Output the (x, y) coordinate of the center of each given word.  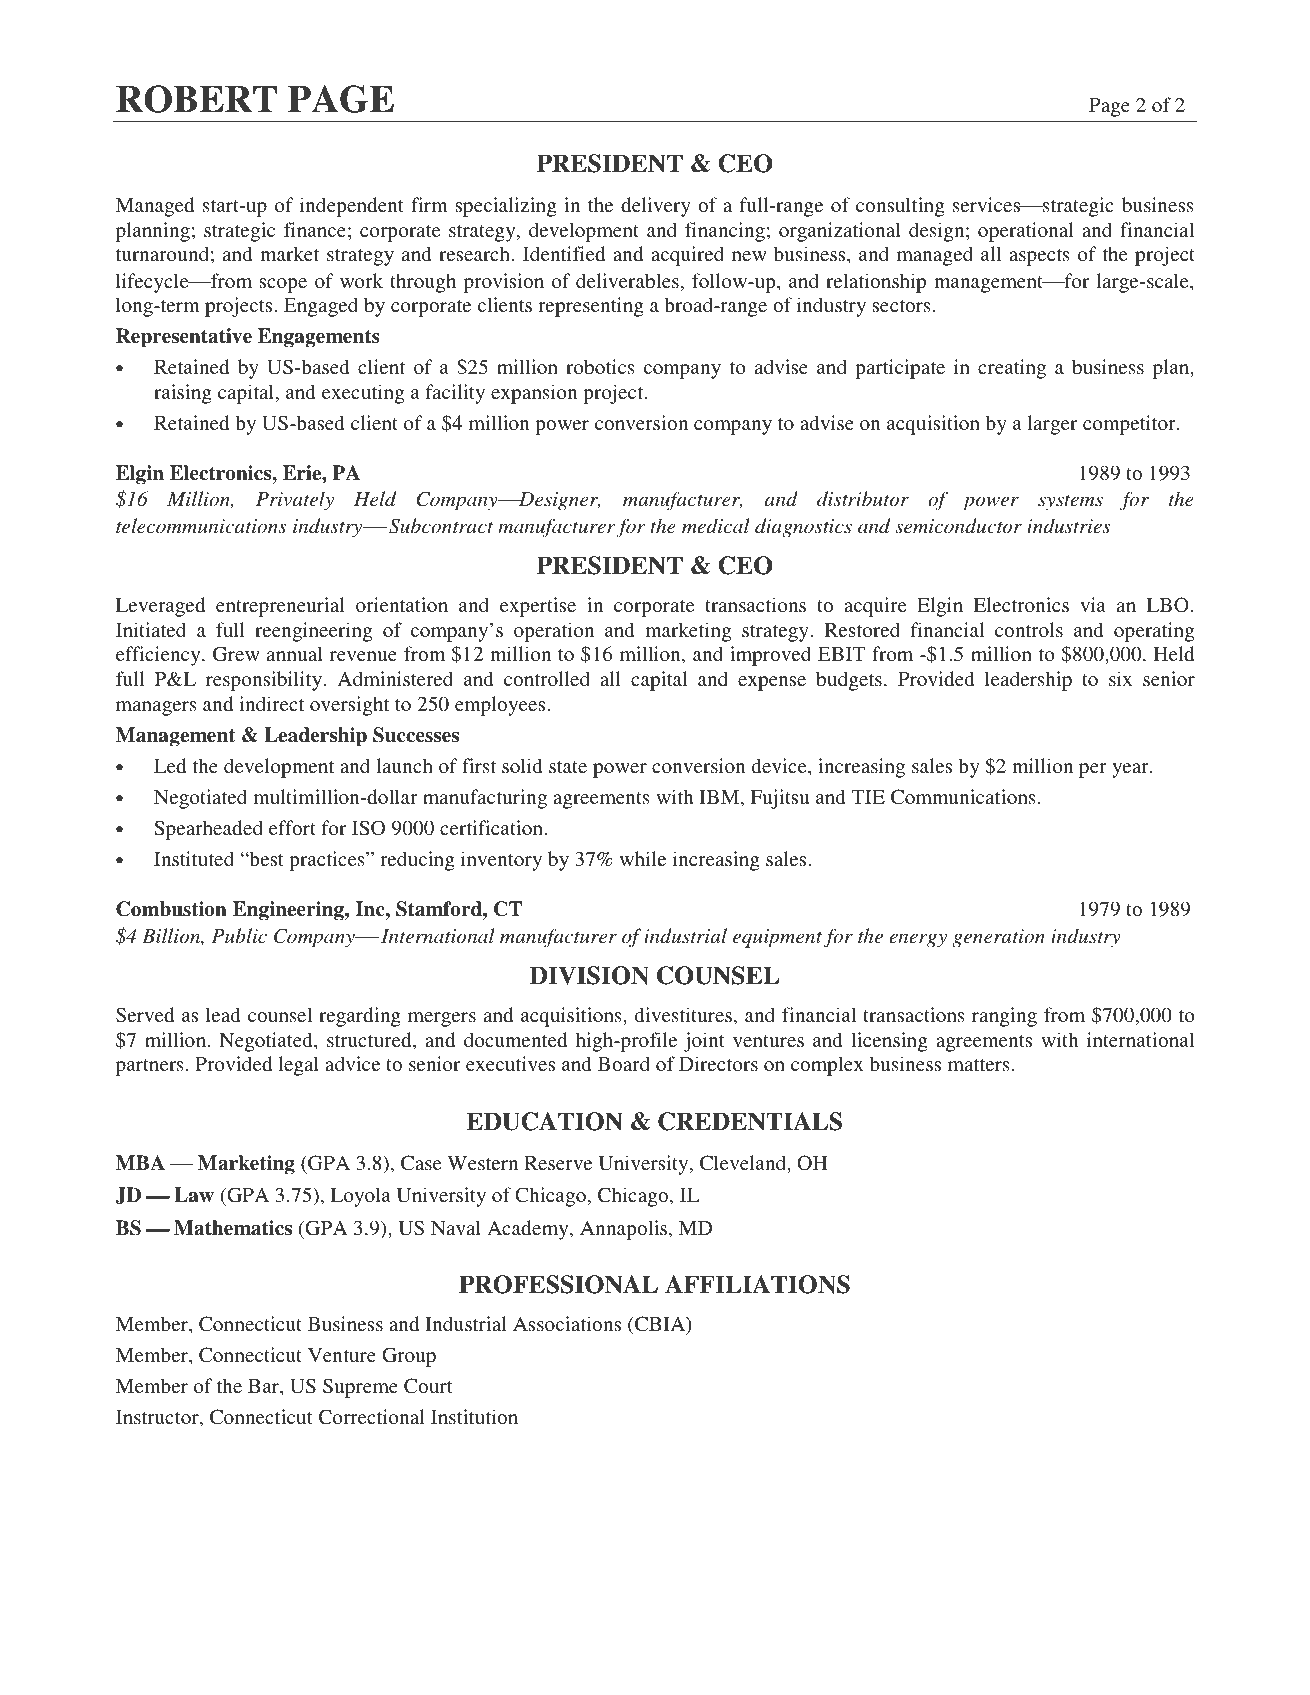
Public (239, 936)
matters (979, 1065)
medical (716, 526)
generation (998, 938)
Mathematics (233, 1228)
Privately (295, 501)
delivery (656, 207)
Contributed (591, 1671)
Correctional (372, 1417)
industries (1069, 526)
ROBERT (196, 99)
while (643, 858)
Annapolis (625, 1230)
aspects (1039, 257)
